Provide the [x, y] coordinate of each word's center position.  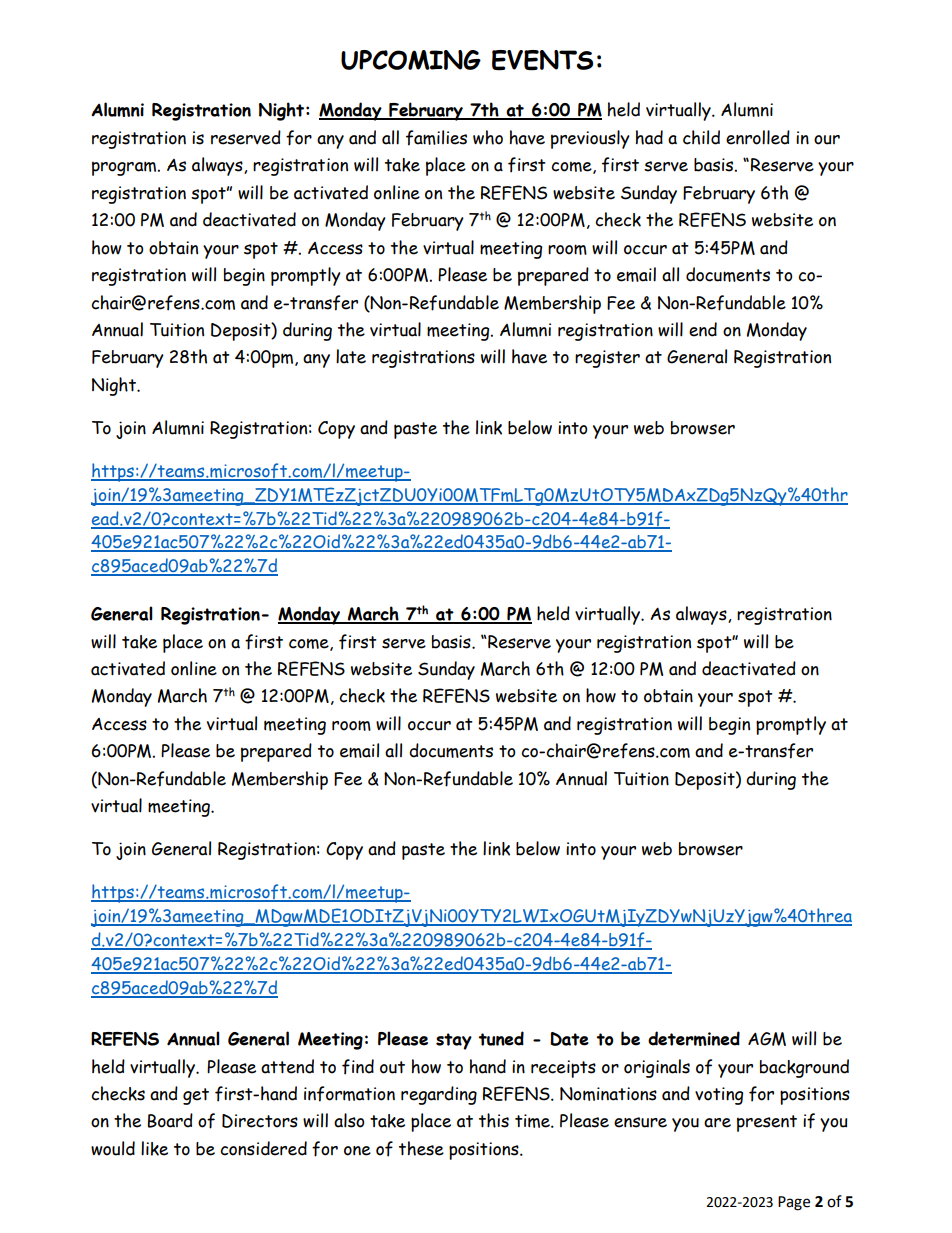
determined [694, 1038]
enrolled [758, 137]
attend [287, 1066]
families [436, 138]
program [125, 168]
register [607, 359]
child [701, 137]
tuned [501, 1038]
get [196, 1096]
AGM [767, 1039]
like [154, 1148]
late [351, 356]
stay [454, 1041]
